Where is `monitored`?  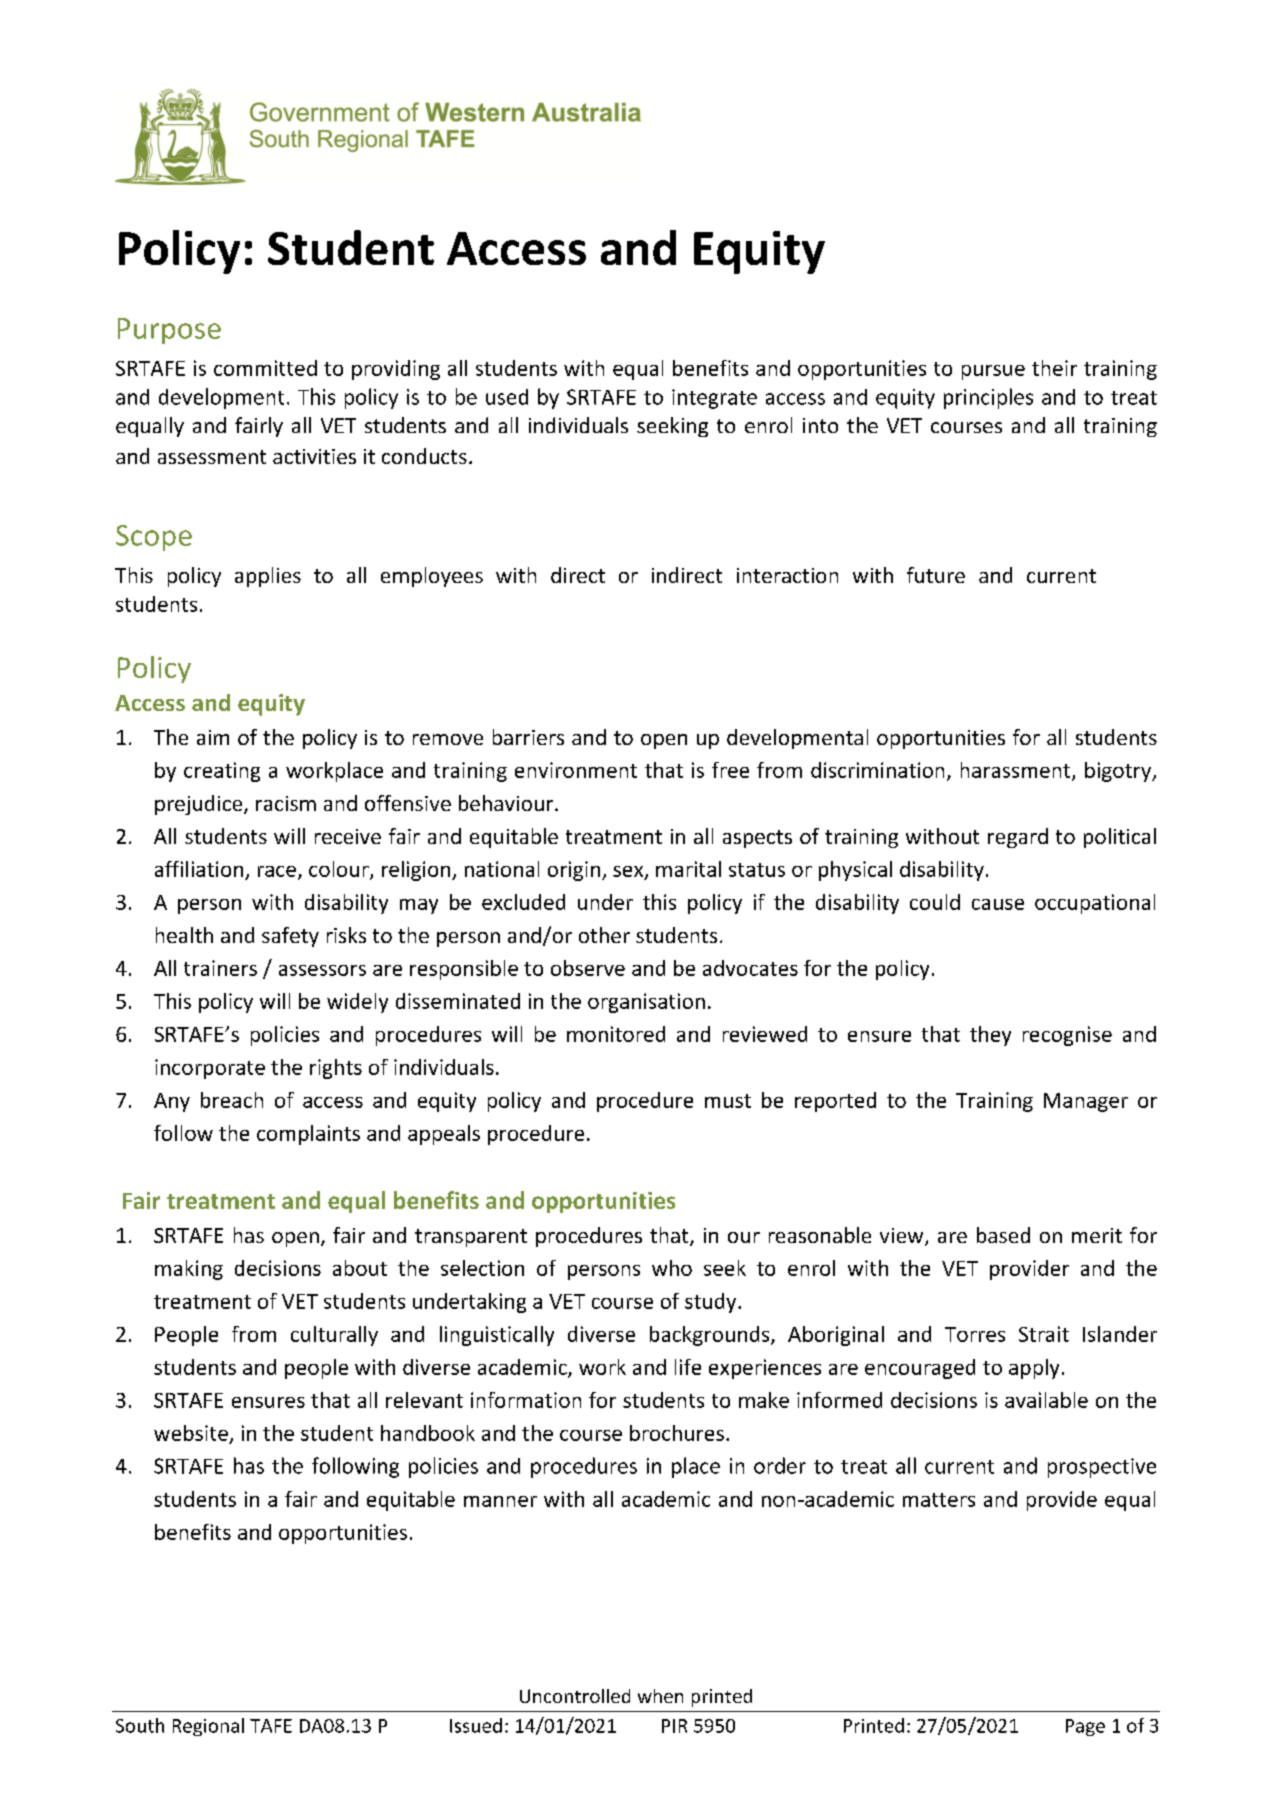
monitored is located at coordinates (616, 1034).
